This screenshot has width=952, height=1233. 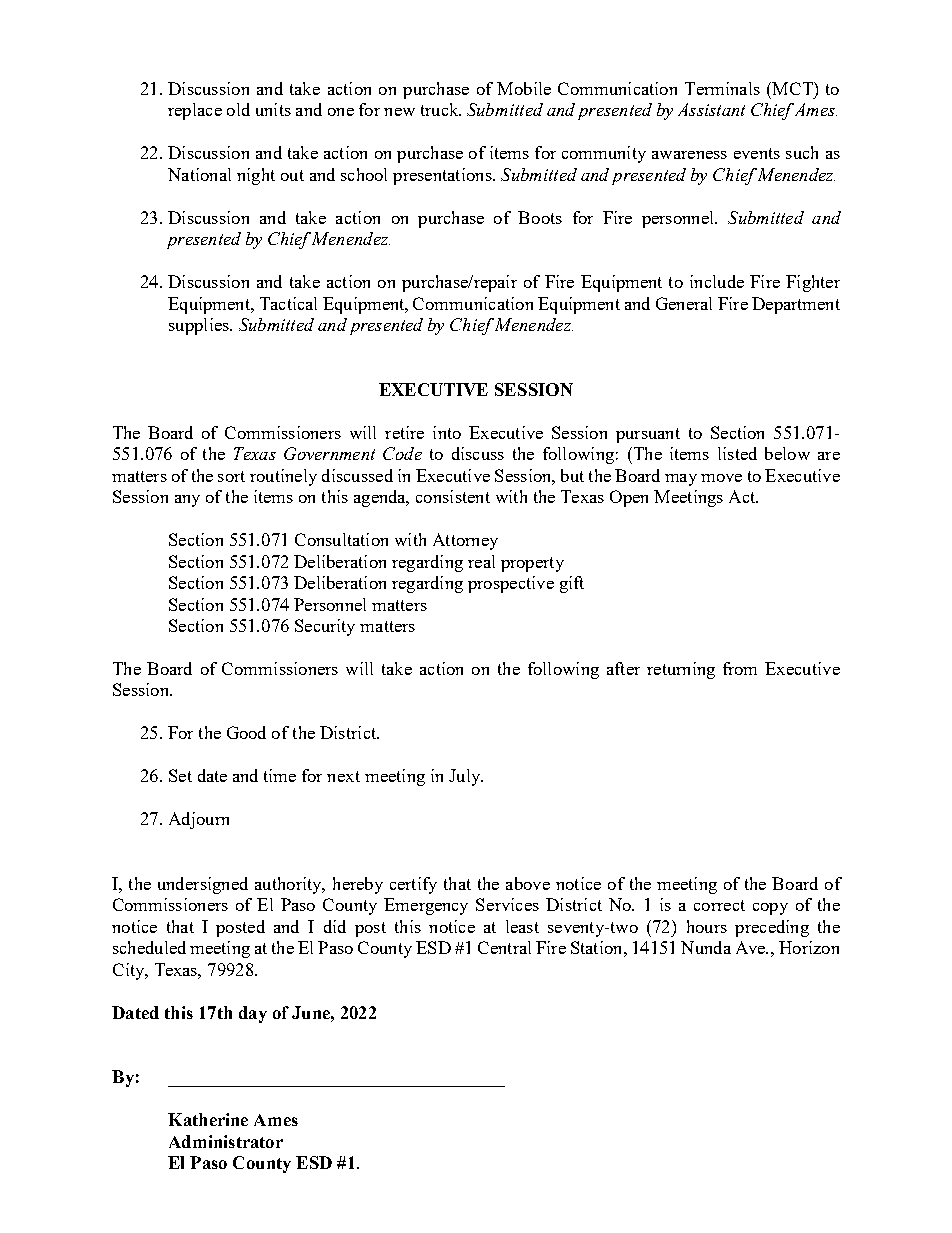 I want to click on from, so click(x=740, y=668).
